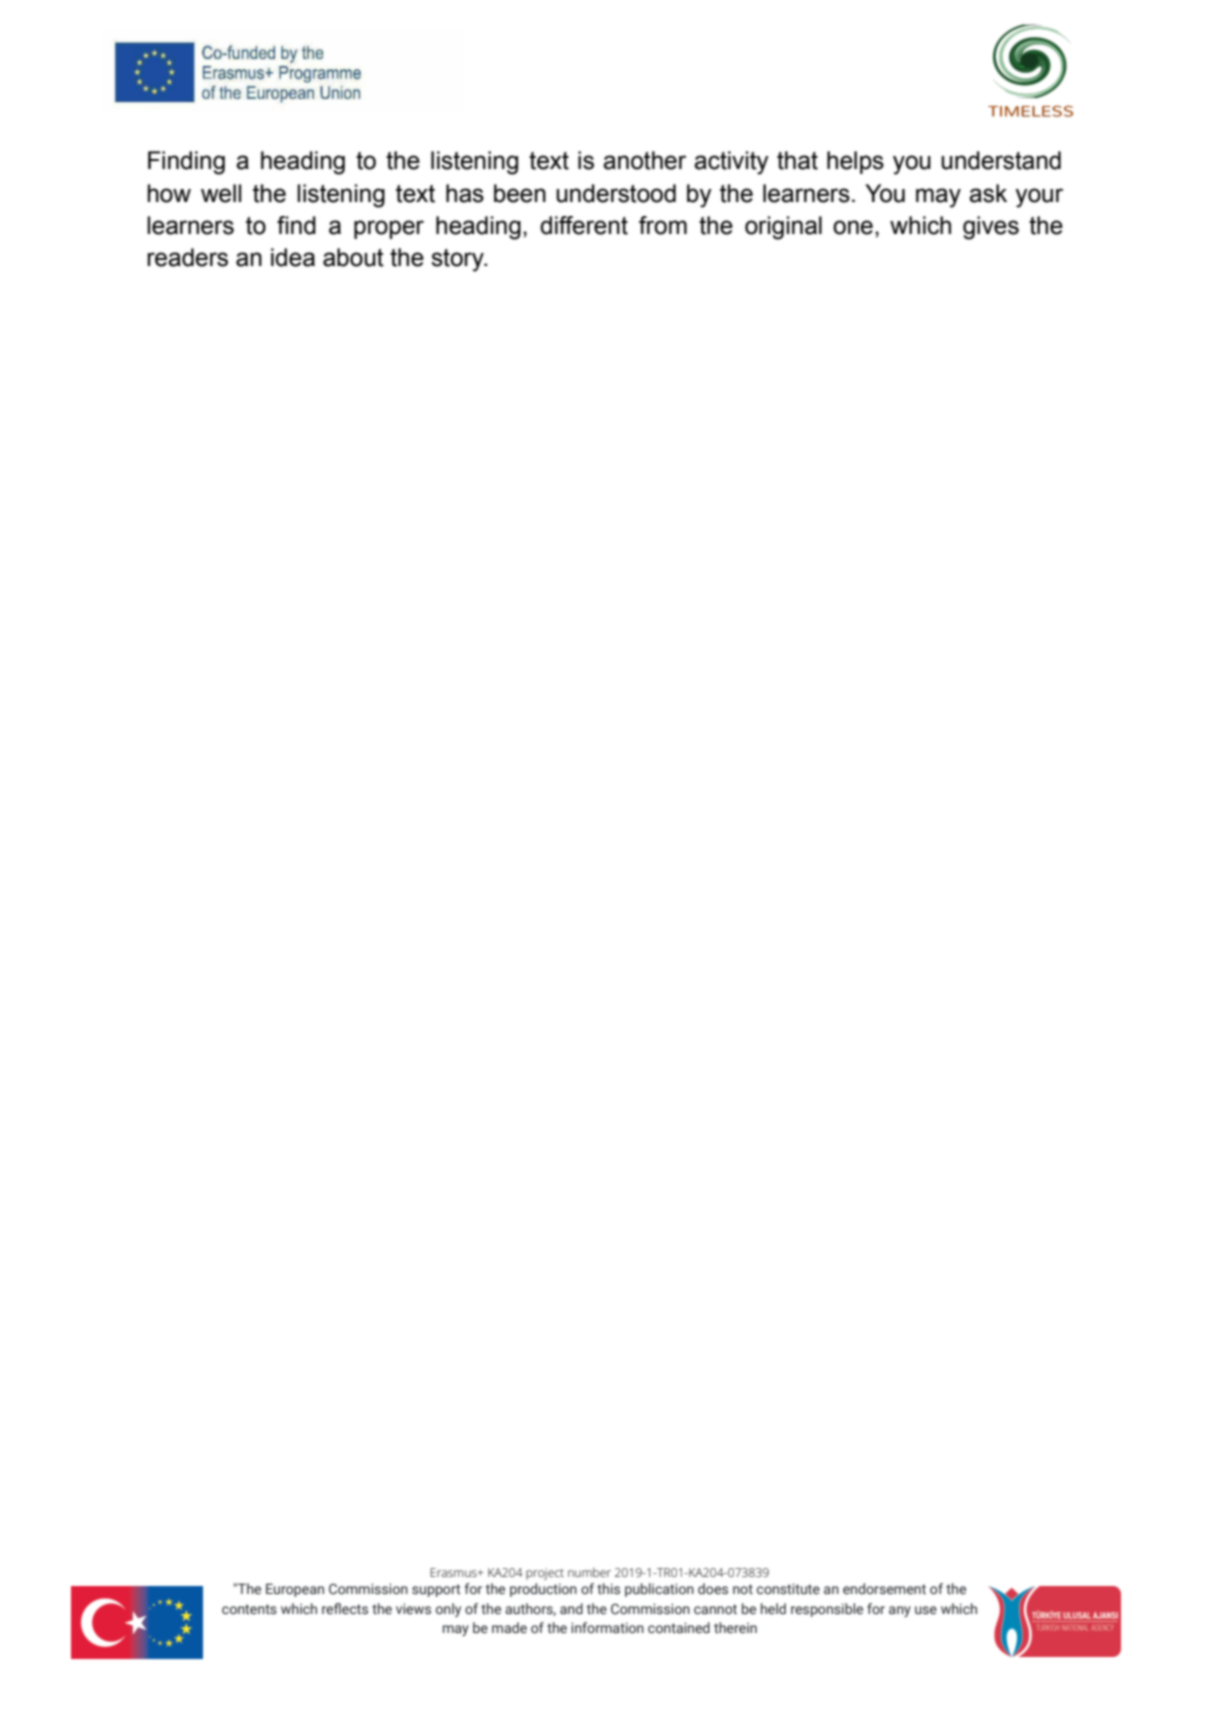 The height and width of the screenshot is (1712, 1212). I want to click on idea, so click(293, 257).
